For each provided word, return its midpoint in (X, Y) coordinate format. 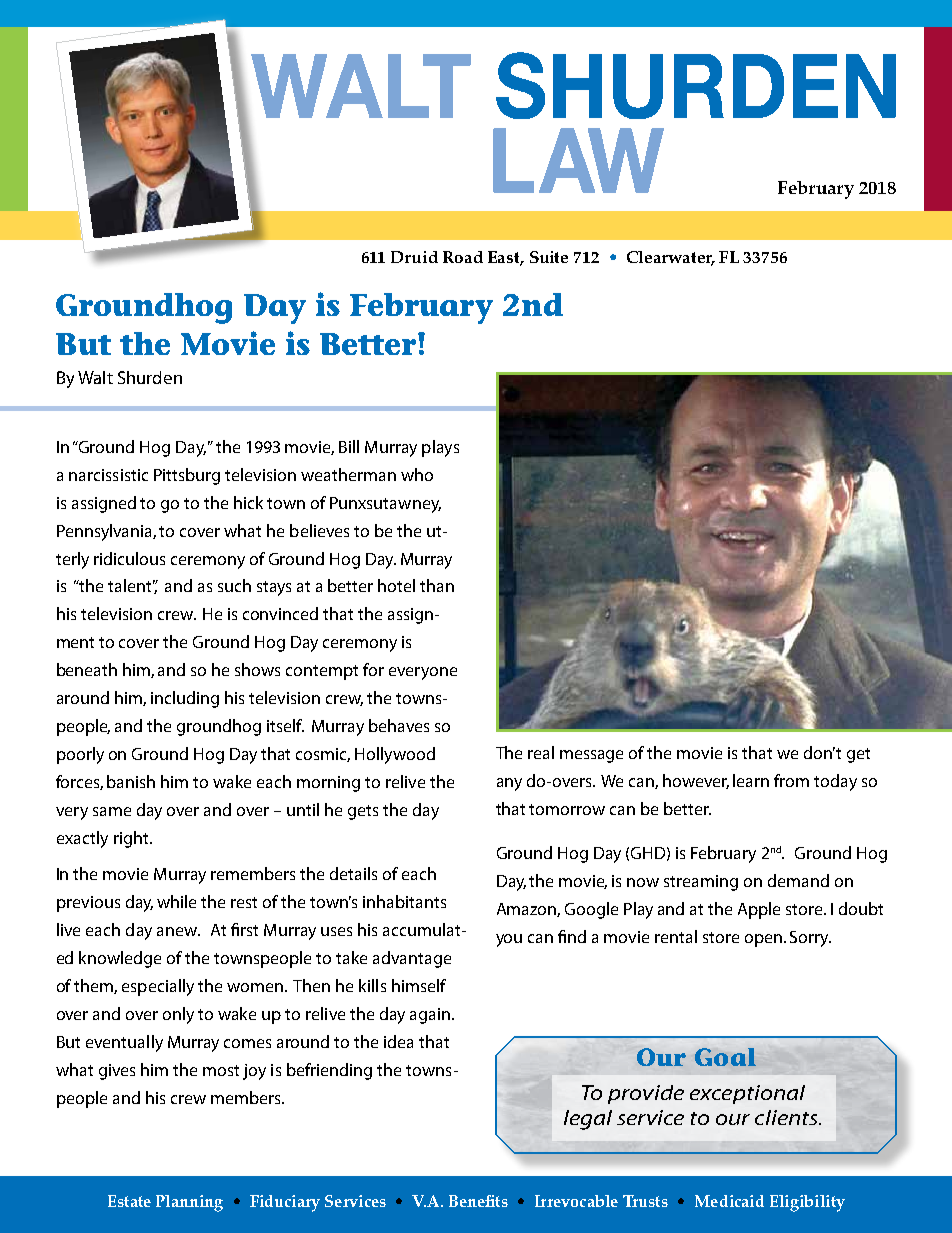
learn (751, 780)
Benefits (478, 1201)
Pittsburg (187, 476)
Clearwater (671, 258)
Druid (414, 257)
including (185, 699)
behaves (399, 725)
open (763, 940)
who (417, 474)
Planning (189, 1203)
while (176, 901)
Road (463, 257)
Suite (549, 257)
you (509, 940)
